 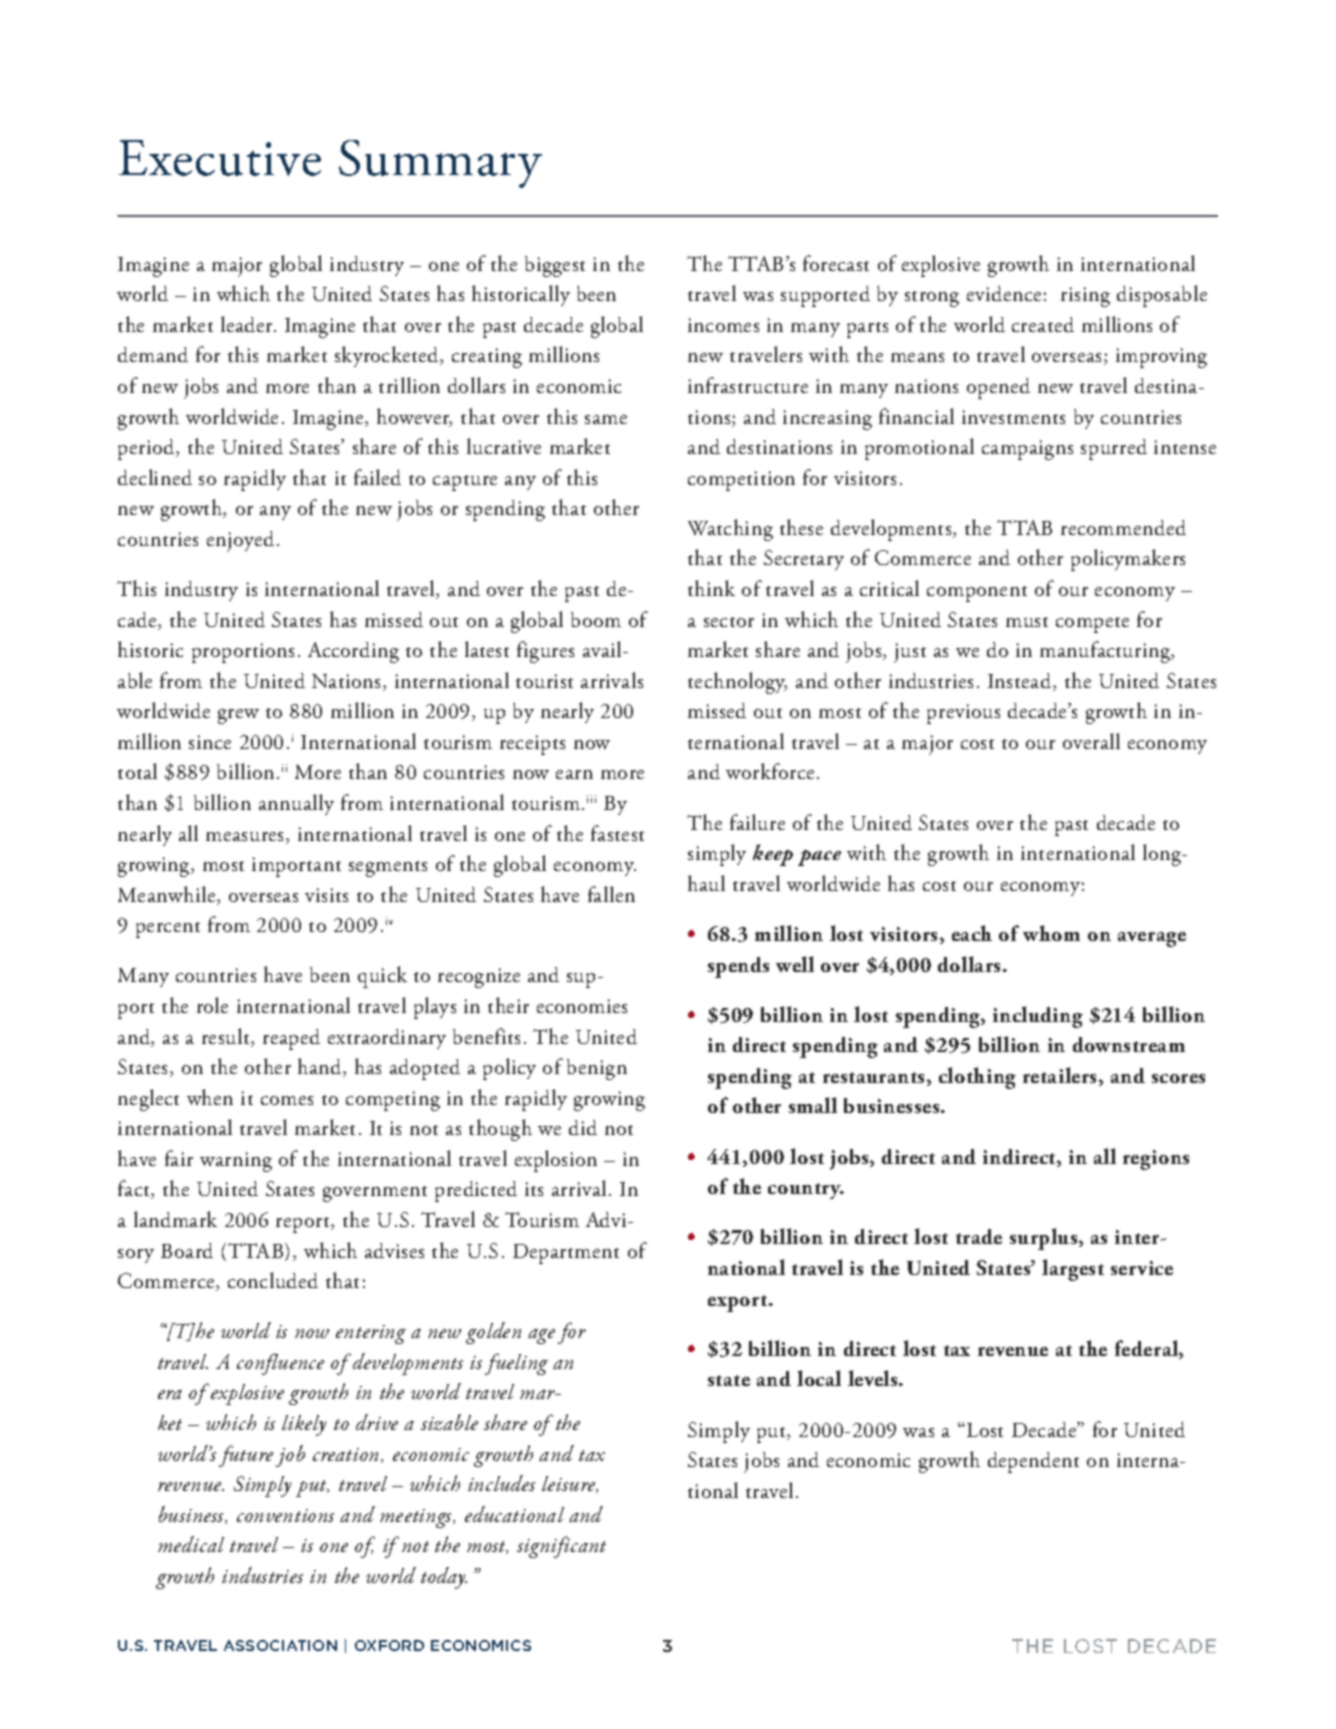 I want to click on Executive, so click(x=220, y=158).
